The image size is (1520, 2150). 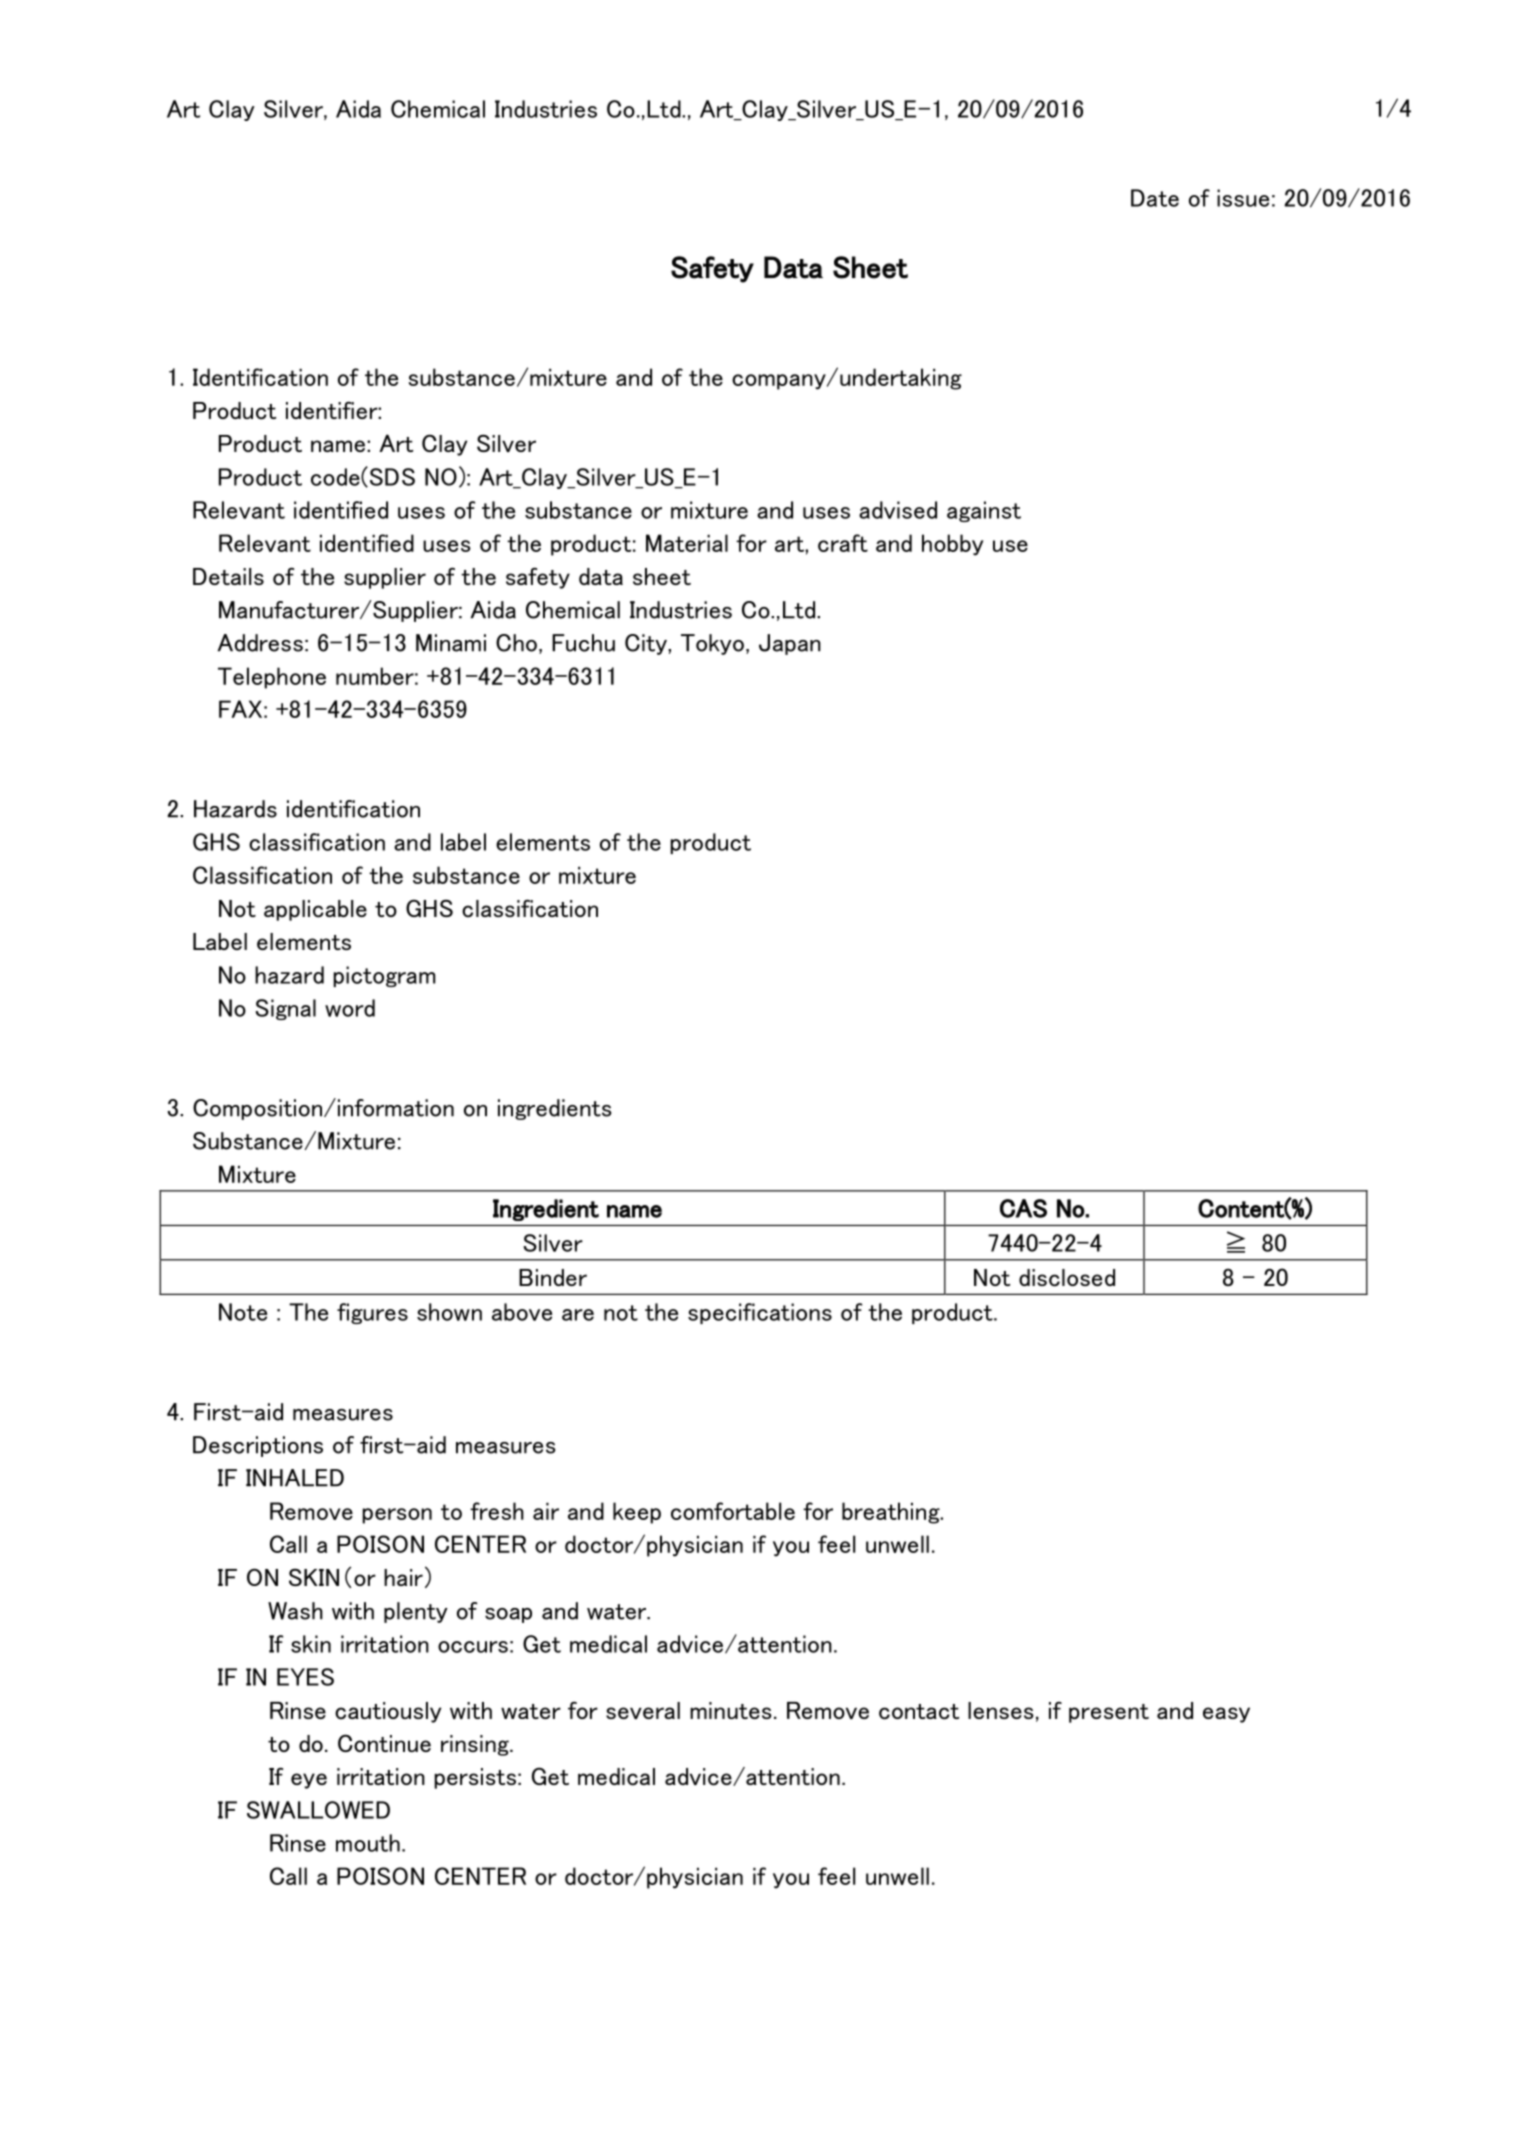 I want to click on Date, so click(x=1155, y=198).
